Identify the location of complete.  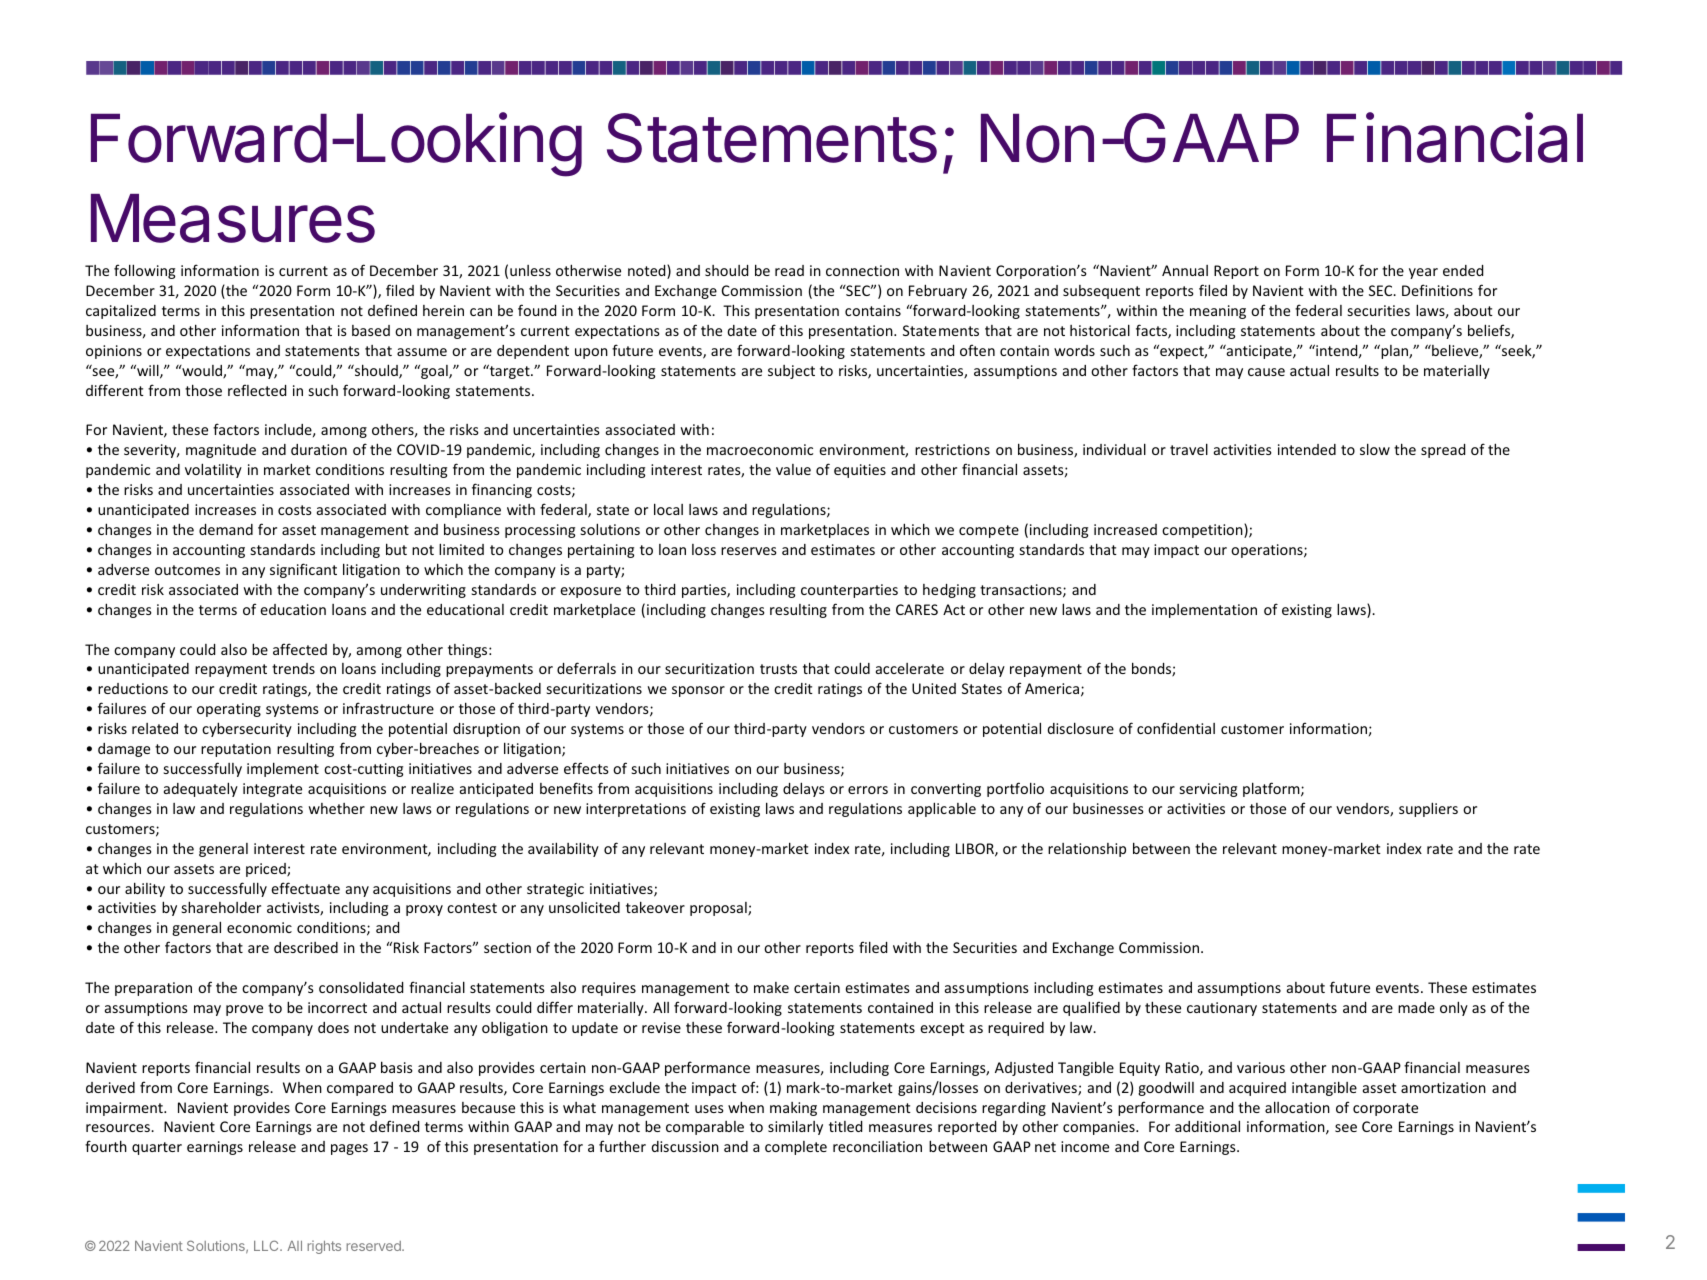
(796, 1148).
